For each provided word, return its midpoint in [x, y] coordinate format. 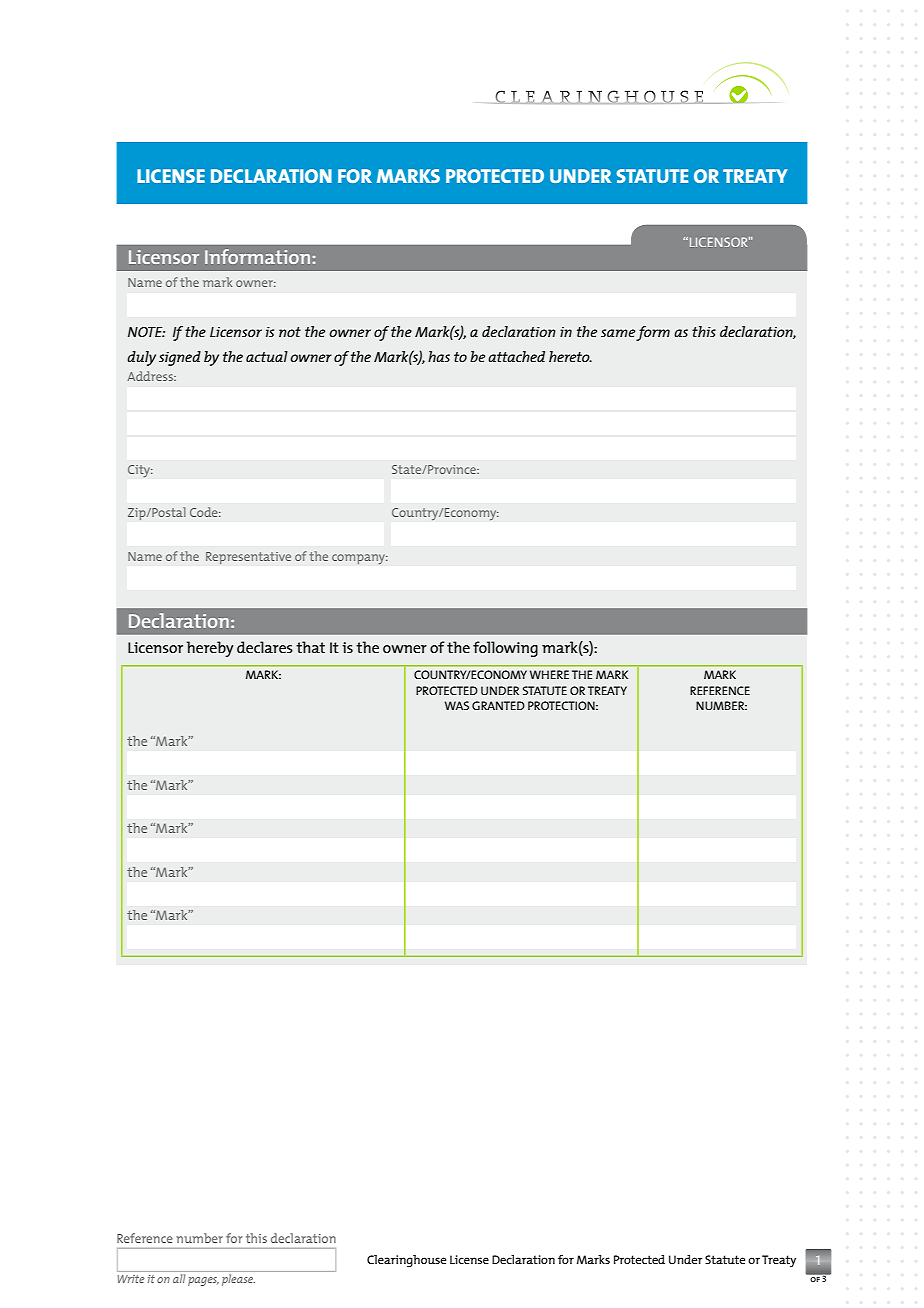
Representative [248, 558]
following [505, 649]
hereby [210, 649]
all [179, 1278]
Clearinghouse [406, 1261]
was [457, 705]
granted [498, 705]
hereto [570, 356]
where [549, 674]
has [439, 356]
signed [180, 358]
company [360, 559]
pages [203, 1281]
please [238, 1280]
